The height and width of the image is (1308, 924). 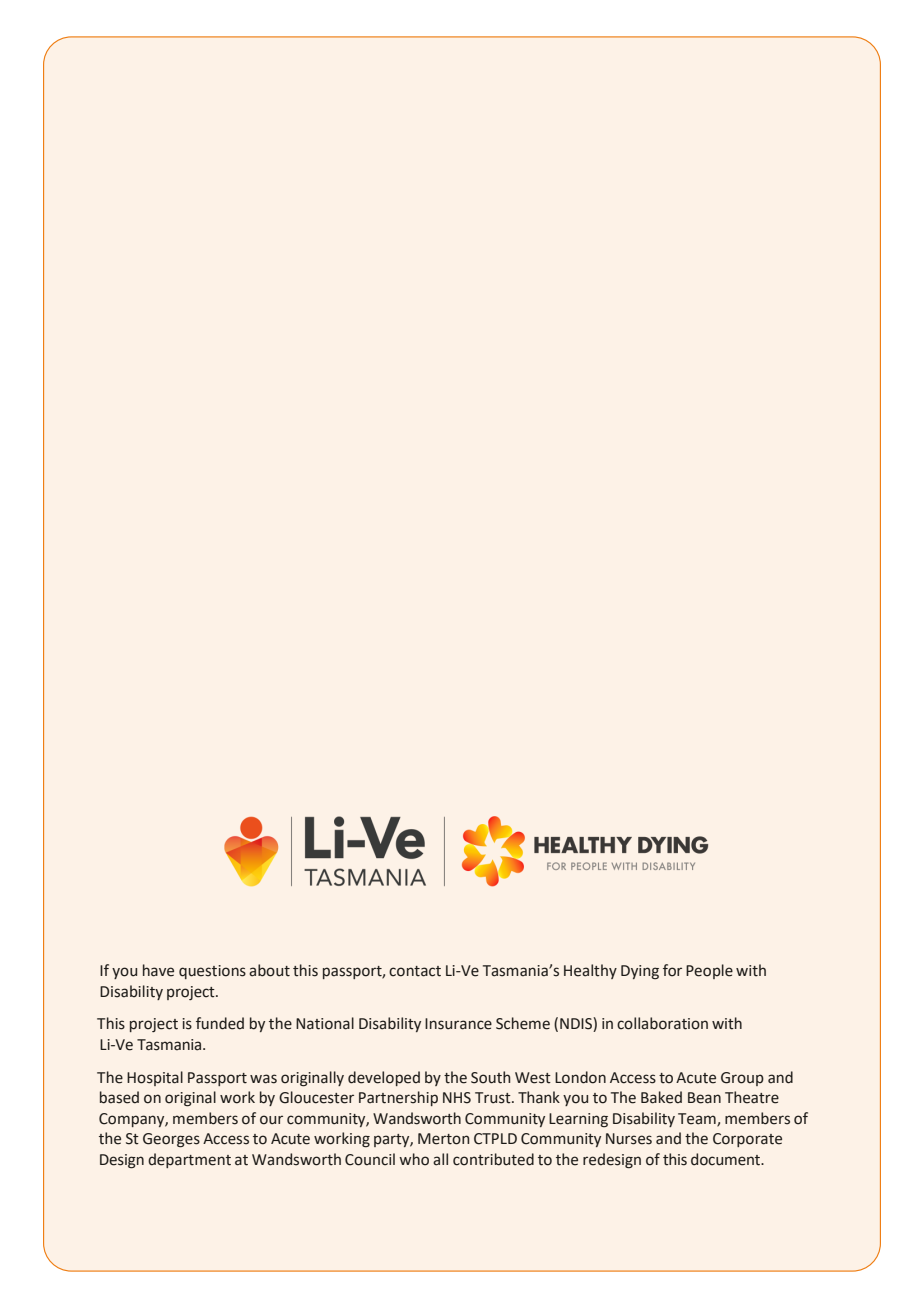 What do you see at coordinates (672, 970) in the image?
I see `for` at bounding box center [672, 970].
